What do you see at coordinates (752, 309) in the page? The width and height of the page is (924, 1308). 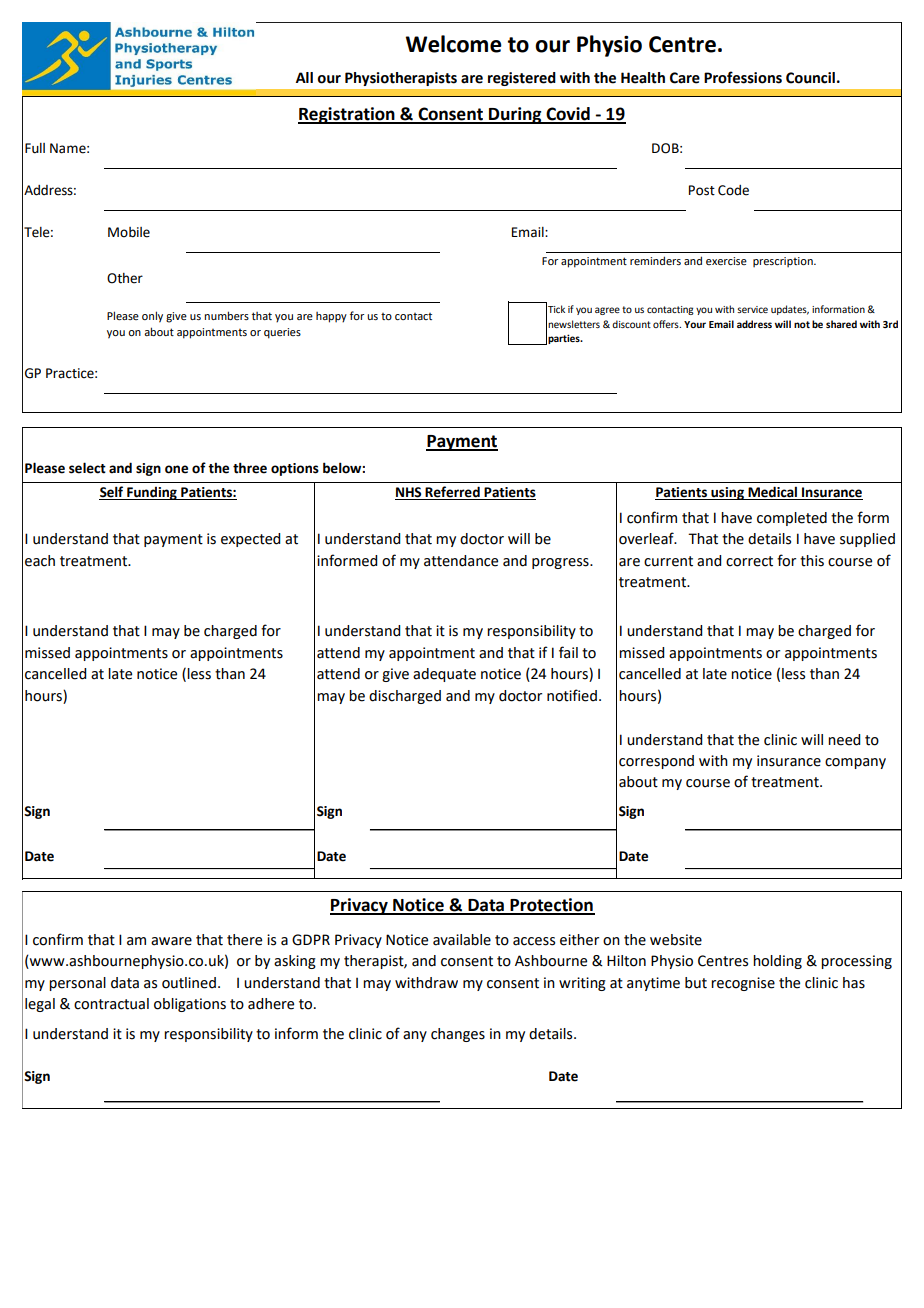 I see `service` at bounding box center [752, 309].
